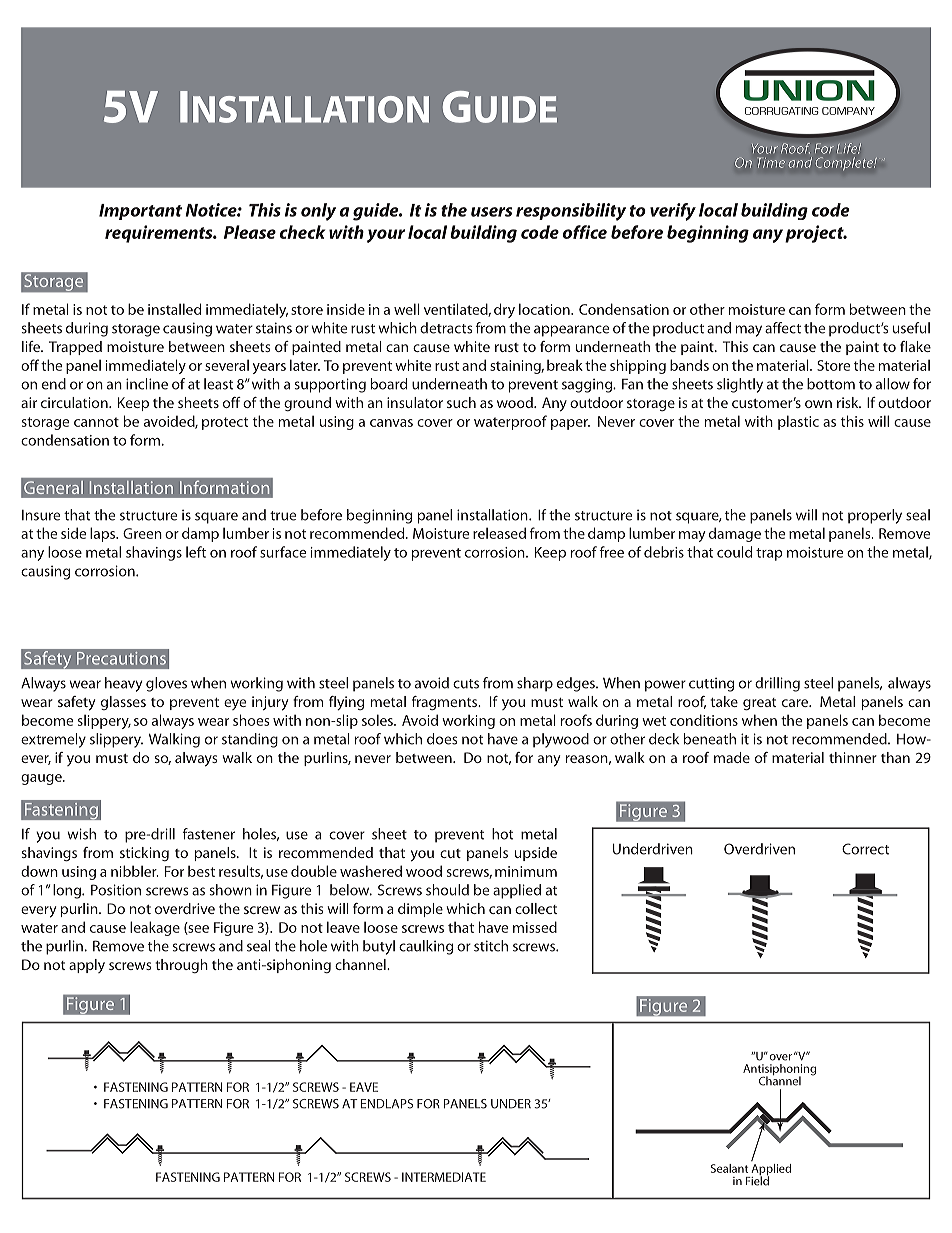 The height and width of the document is (1233, 952). Describe the element at coordinates (759, 704) in the document. I see `great` at that location.
